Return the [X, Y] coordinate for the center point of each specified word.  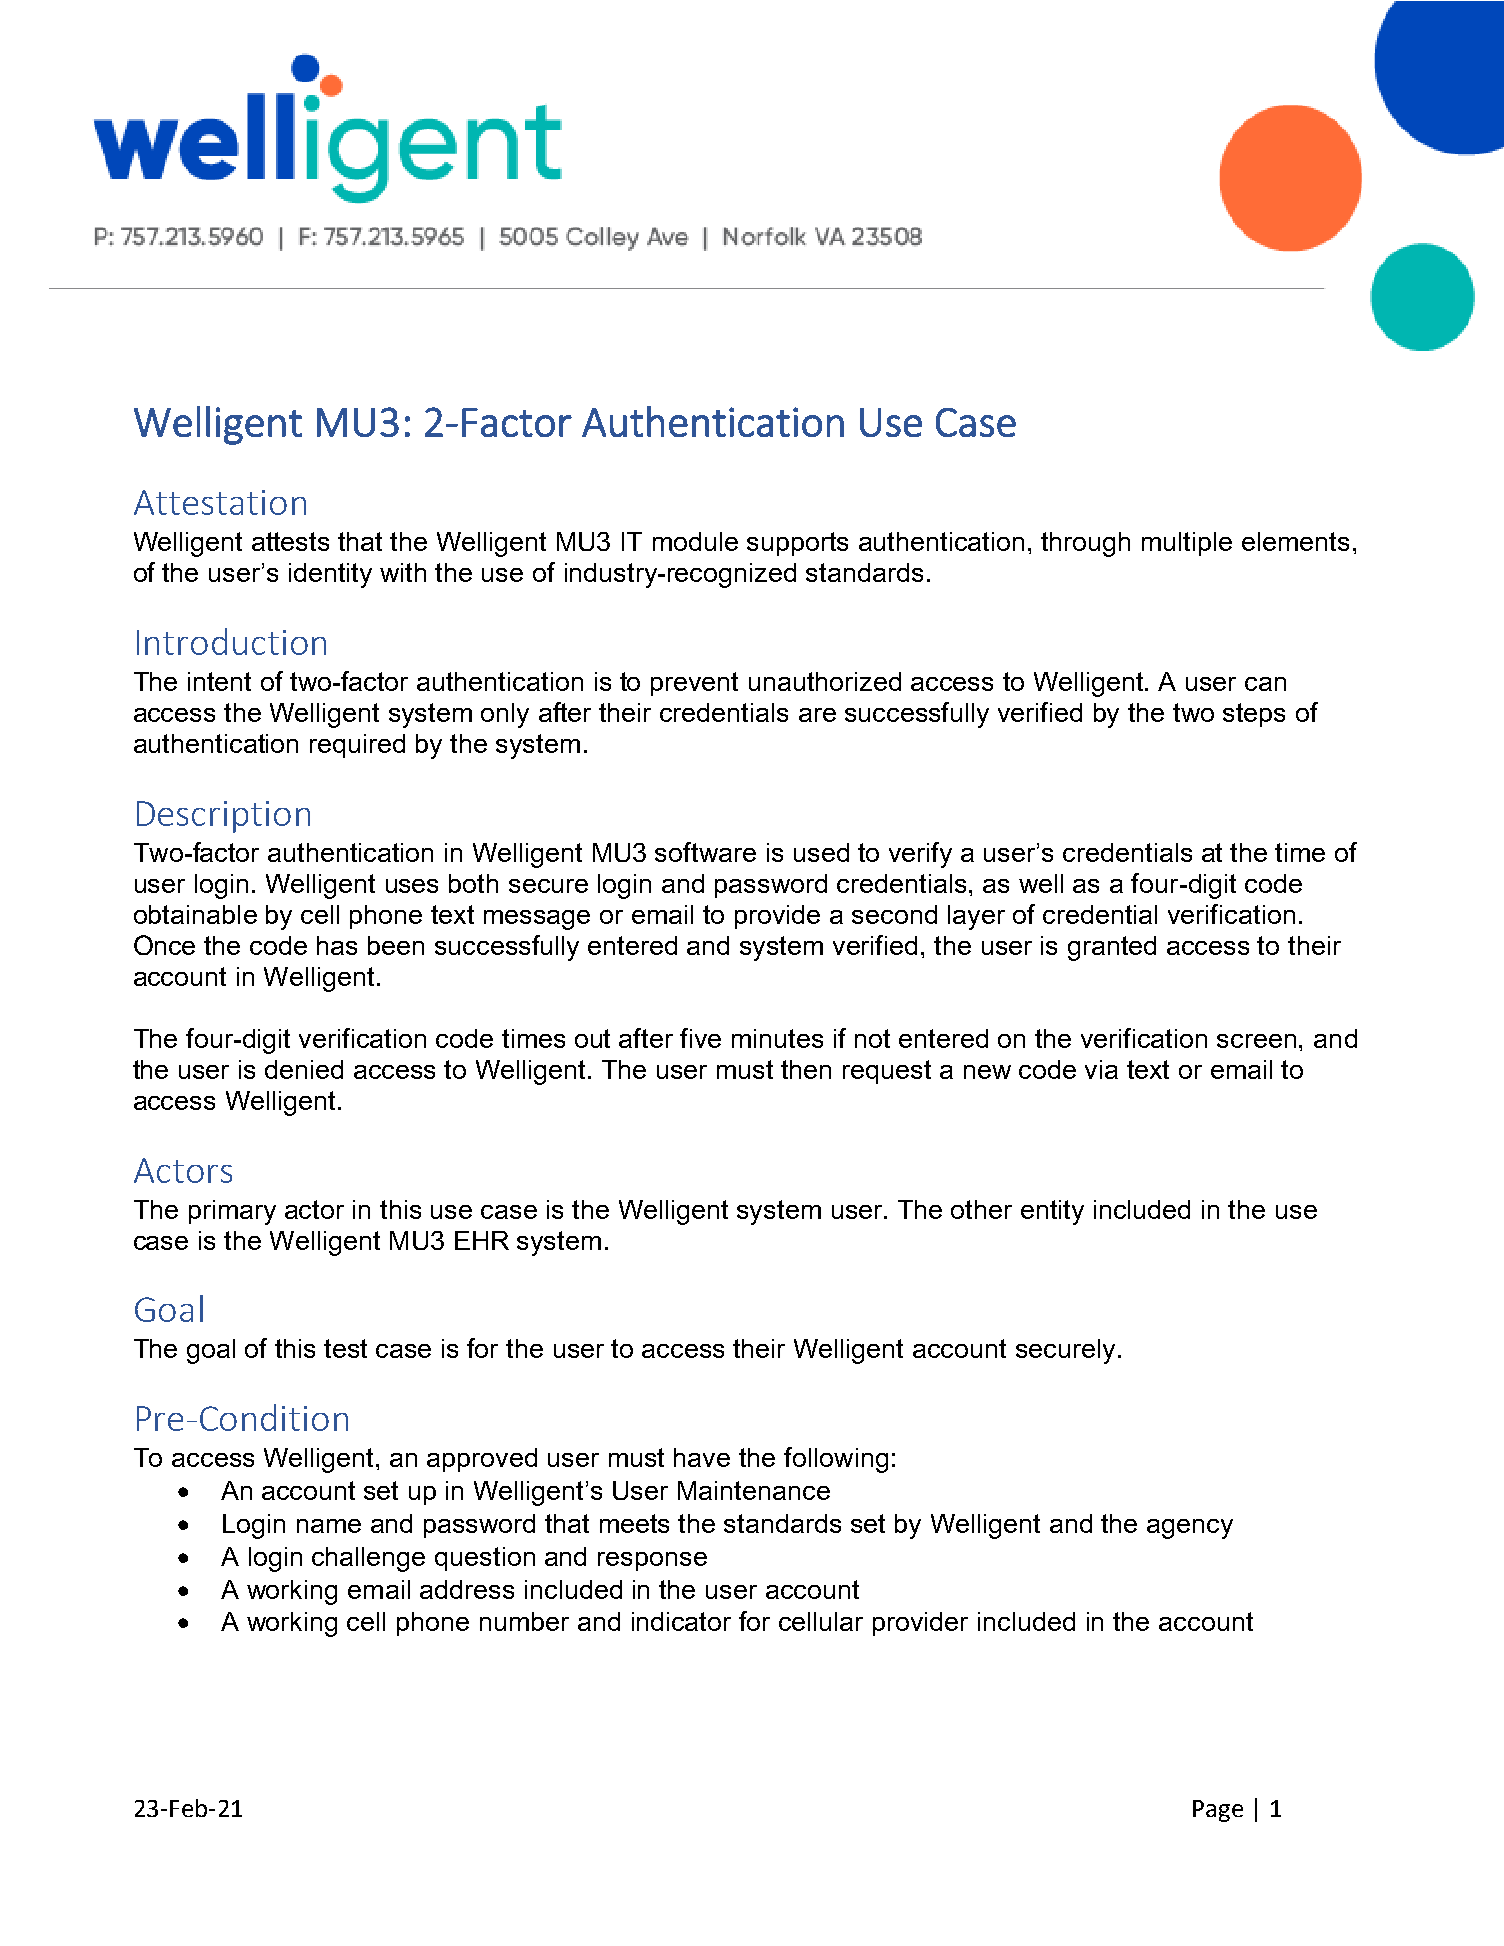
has [337, 945]
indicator [681, 1621]
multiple [1187, 544]
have [702, 1457]
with [403, 572]
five [700, 1038]
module [695, 541]
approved [482, 1460]
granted [1112, 948]
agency [1190, 1529]
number [524, 1621]
